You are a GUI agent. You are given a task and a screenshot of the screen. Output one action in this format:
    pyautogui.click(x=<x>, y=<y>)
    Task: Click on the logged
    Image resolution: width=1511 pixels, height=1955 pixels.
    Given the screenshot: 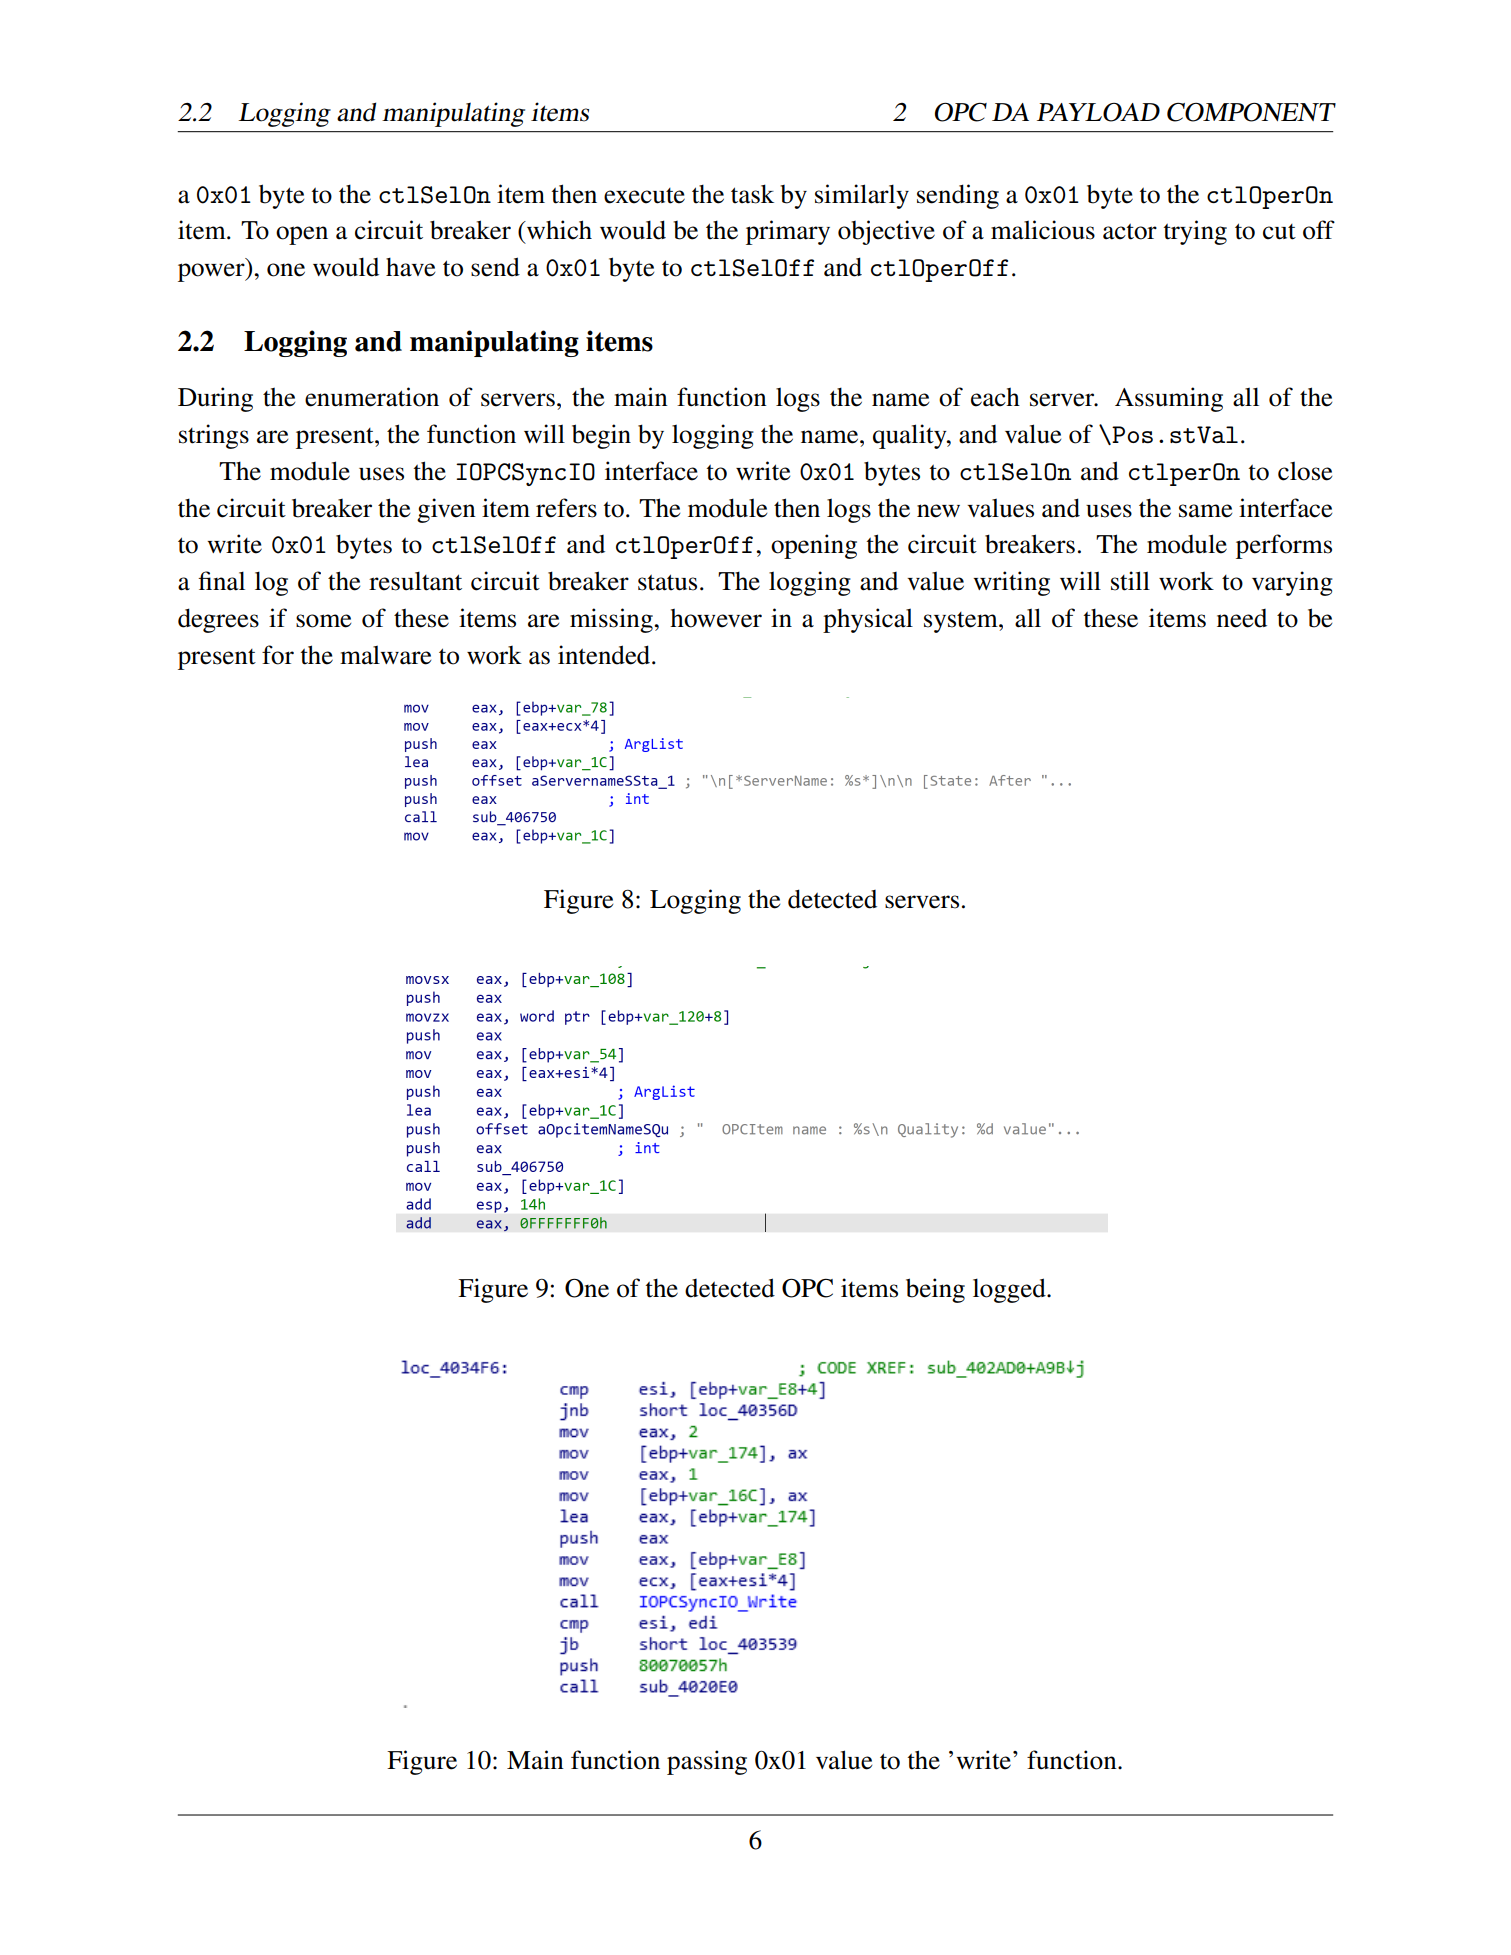 What is the action you would take?
    pyautogui.click(x=1010, y=1290)
